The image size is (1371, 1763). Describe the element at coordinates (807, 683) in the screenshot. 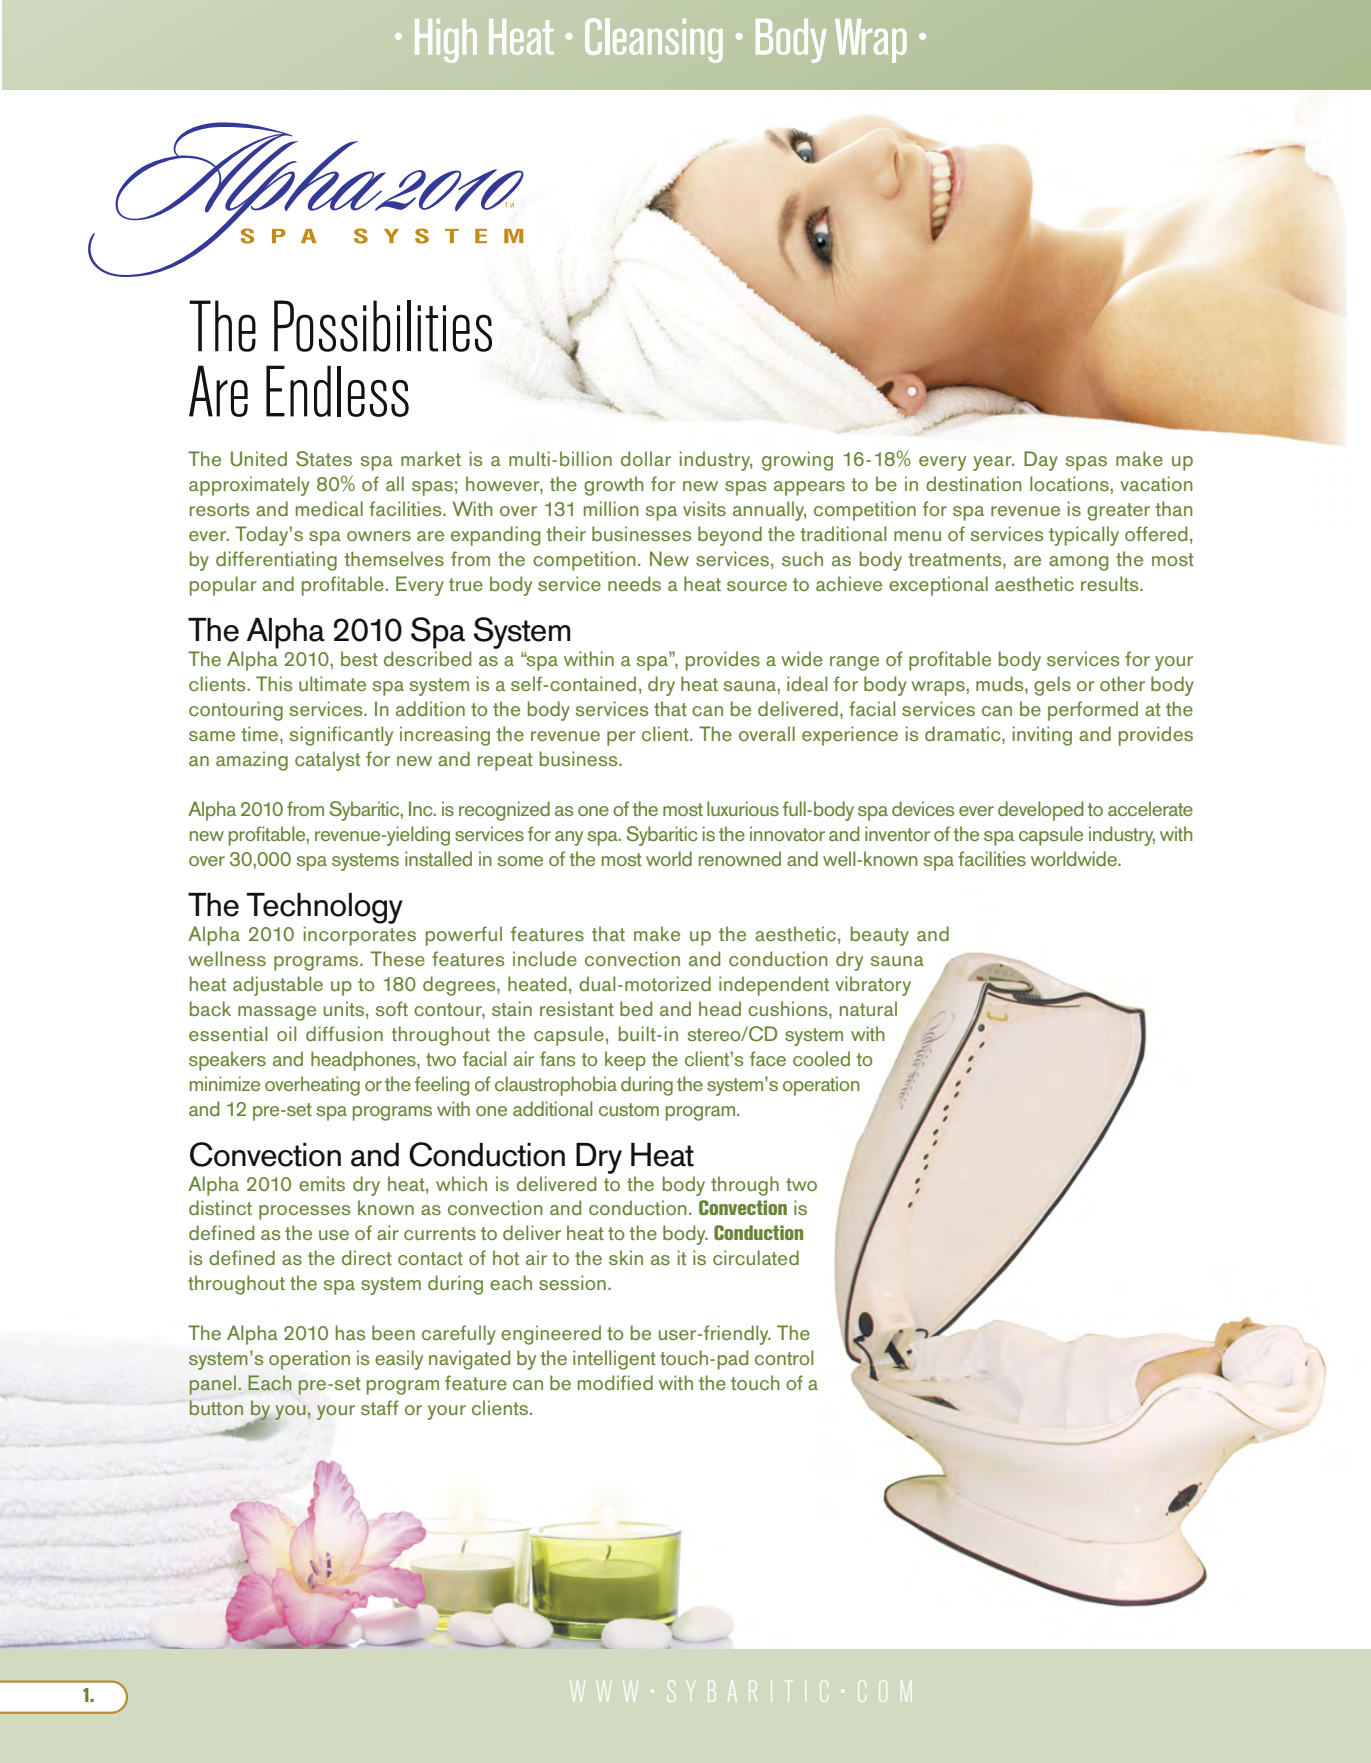

I see `ideal` at that location.
